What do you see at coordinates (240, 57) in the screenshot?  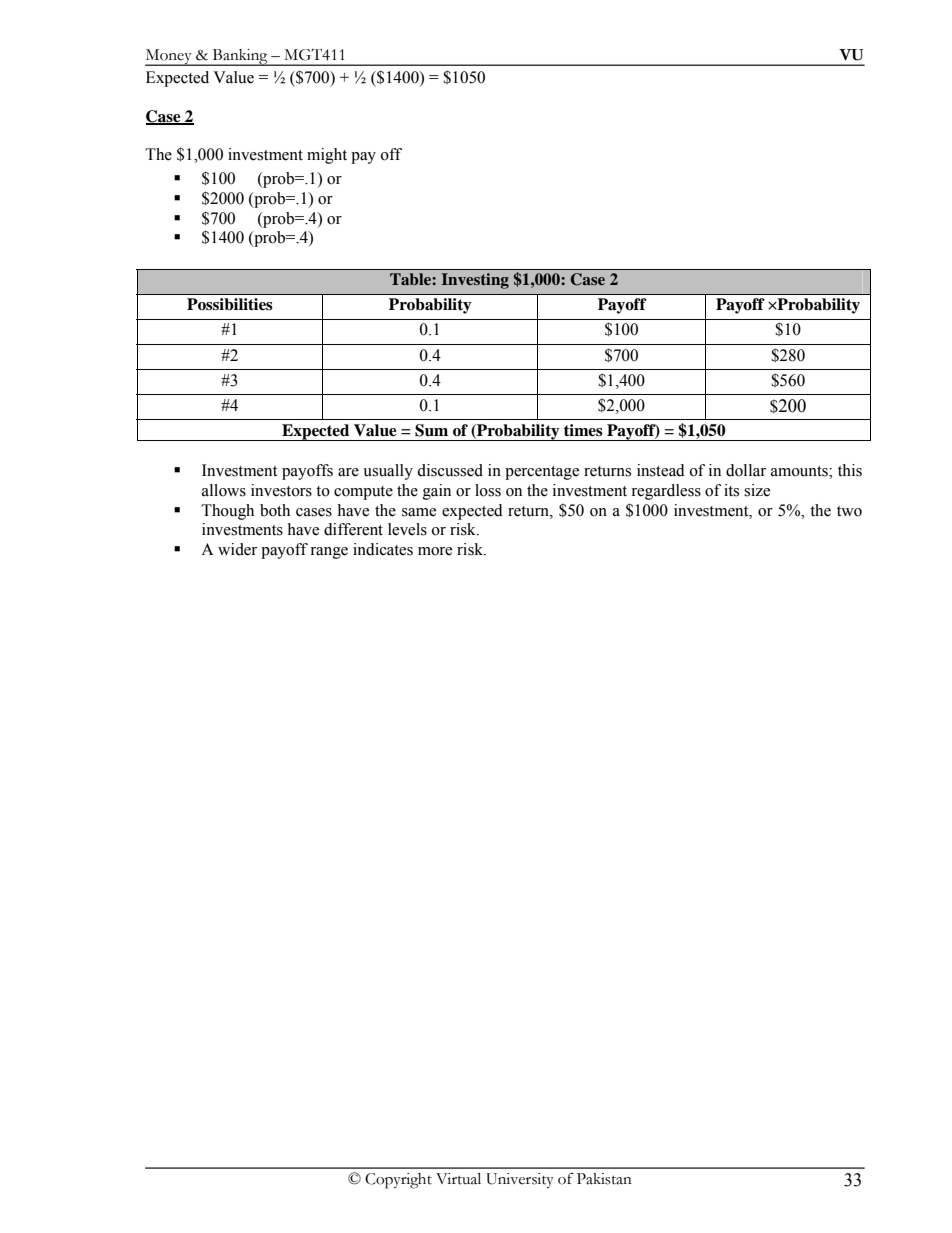 I see `Banking` at bounding box center [240, 57].
